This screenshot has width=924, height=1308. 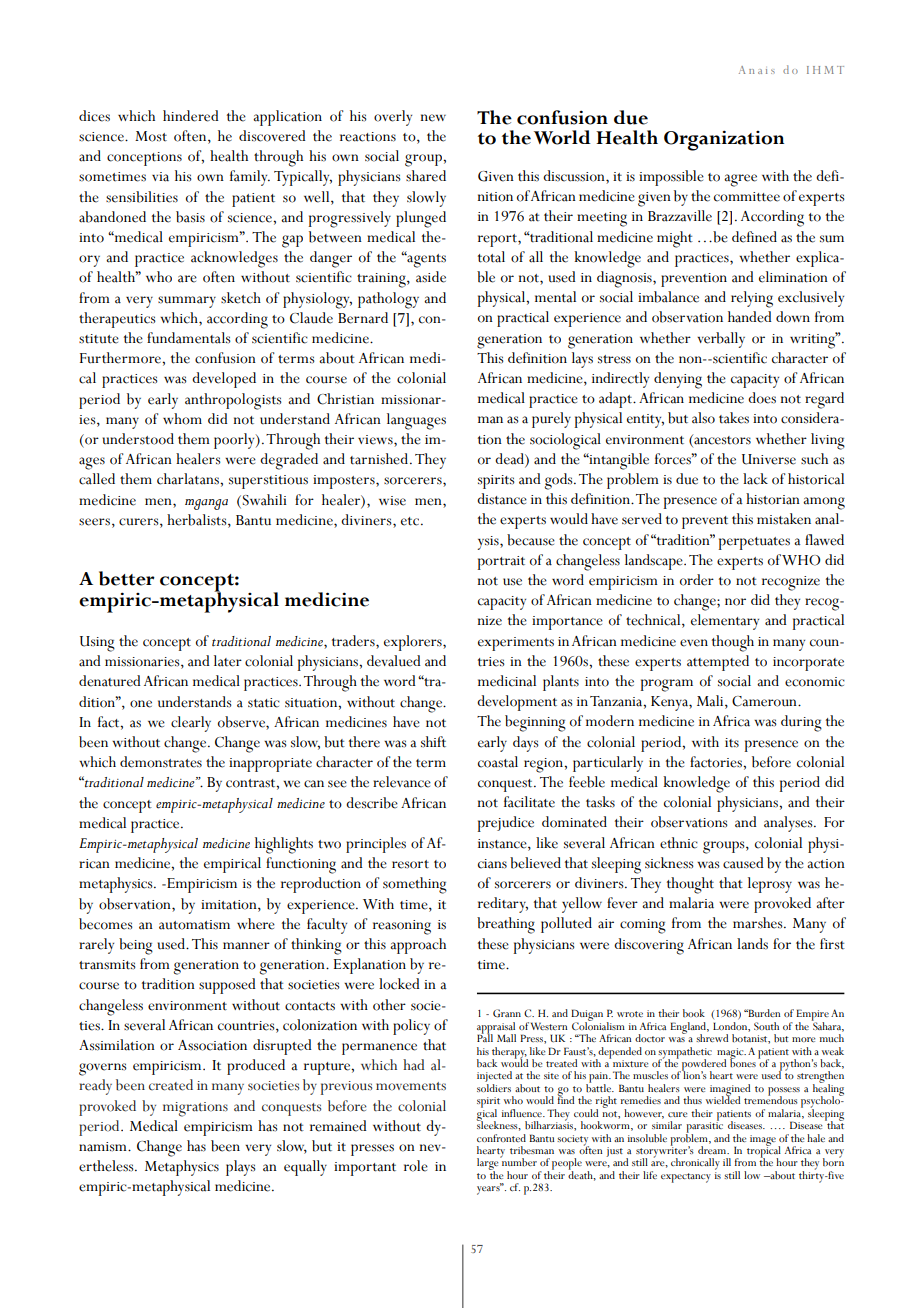 What do you see at coordinates (679, 843) in the screenshot?
I see `ethnic` at bounding box center [679, 843].
